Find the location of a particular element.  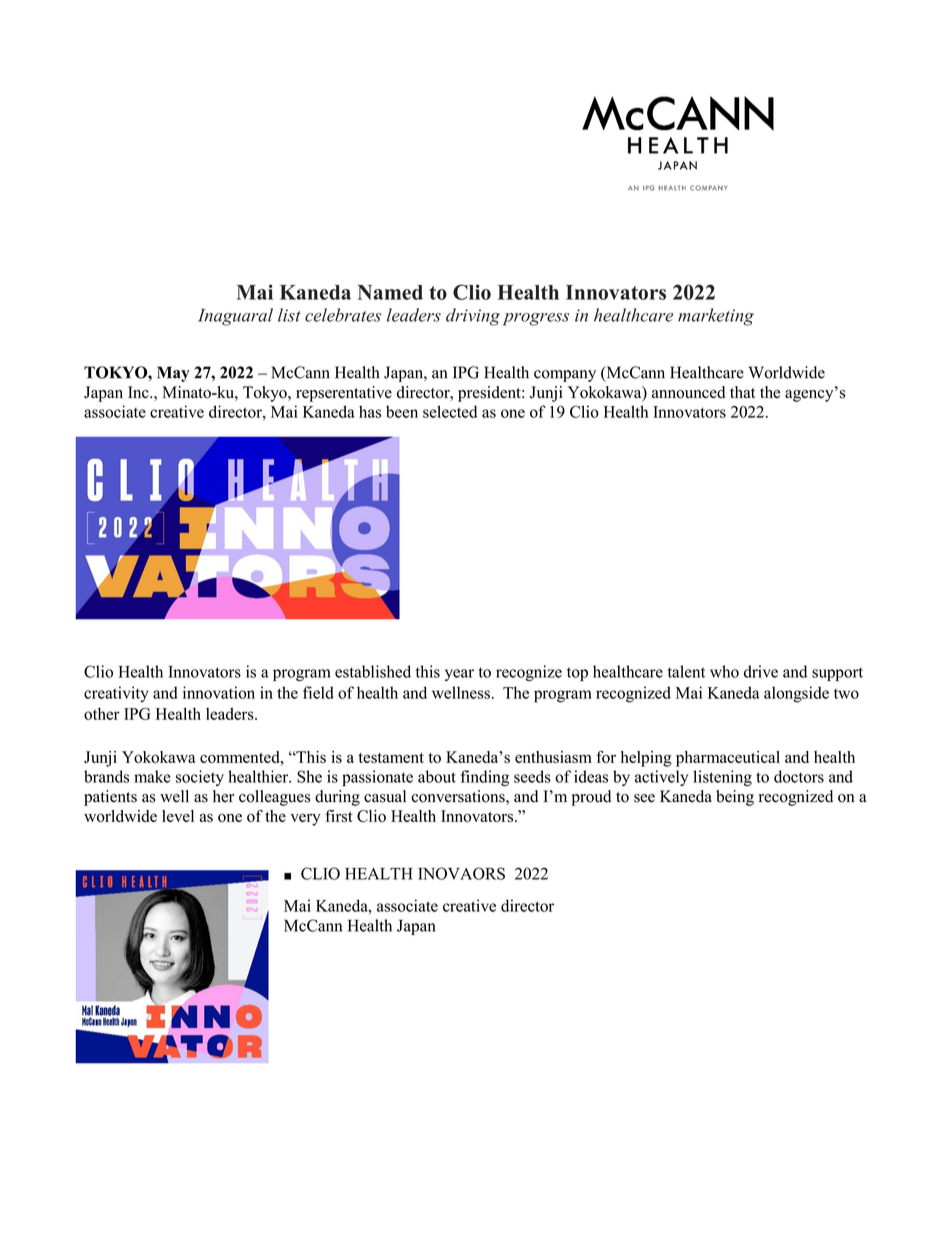

marketing is located at coordinates (716, 317).
